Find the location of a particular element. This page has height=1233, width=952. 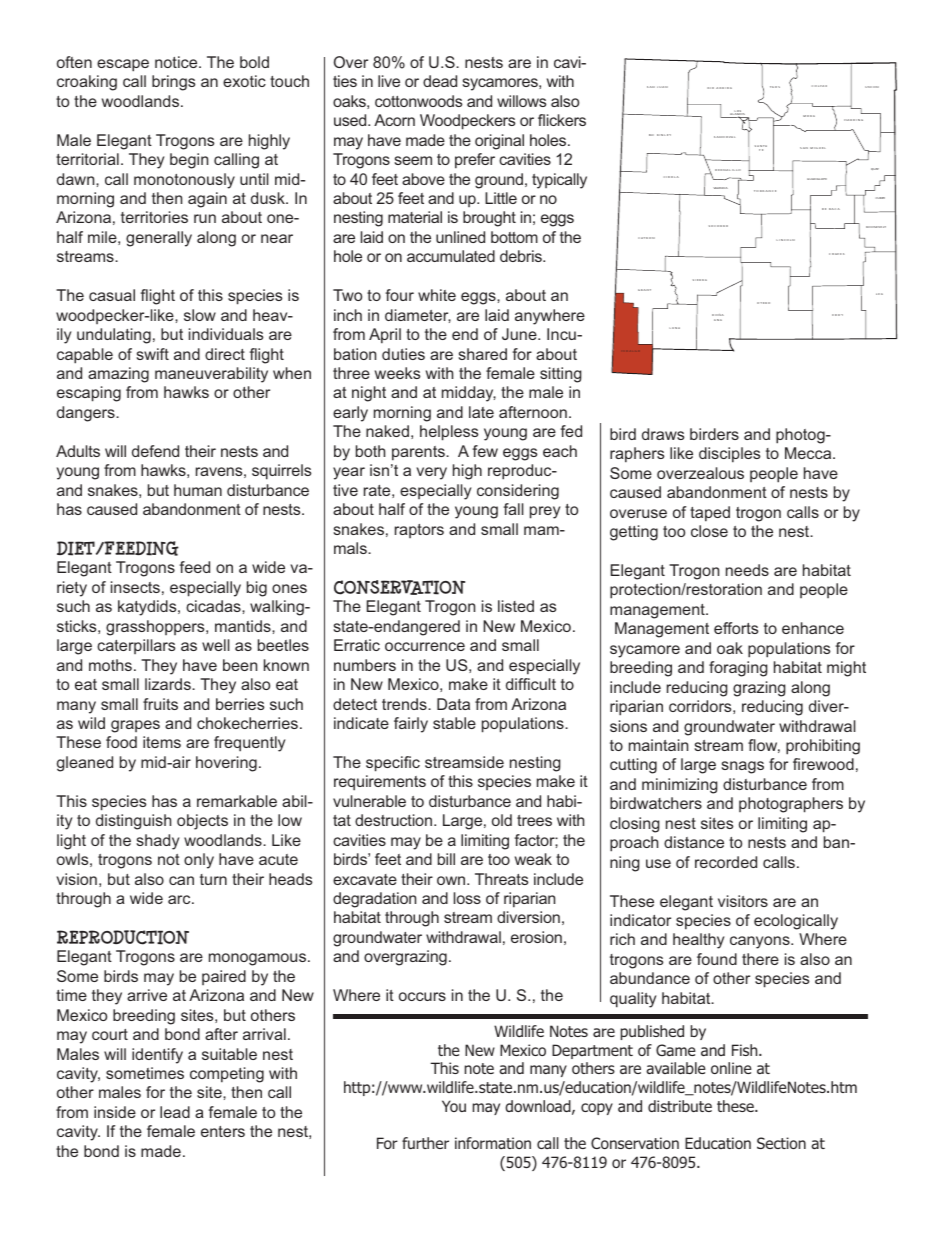

dead is located at coordinates (440, 81).
